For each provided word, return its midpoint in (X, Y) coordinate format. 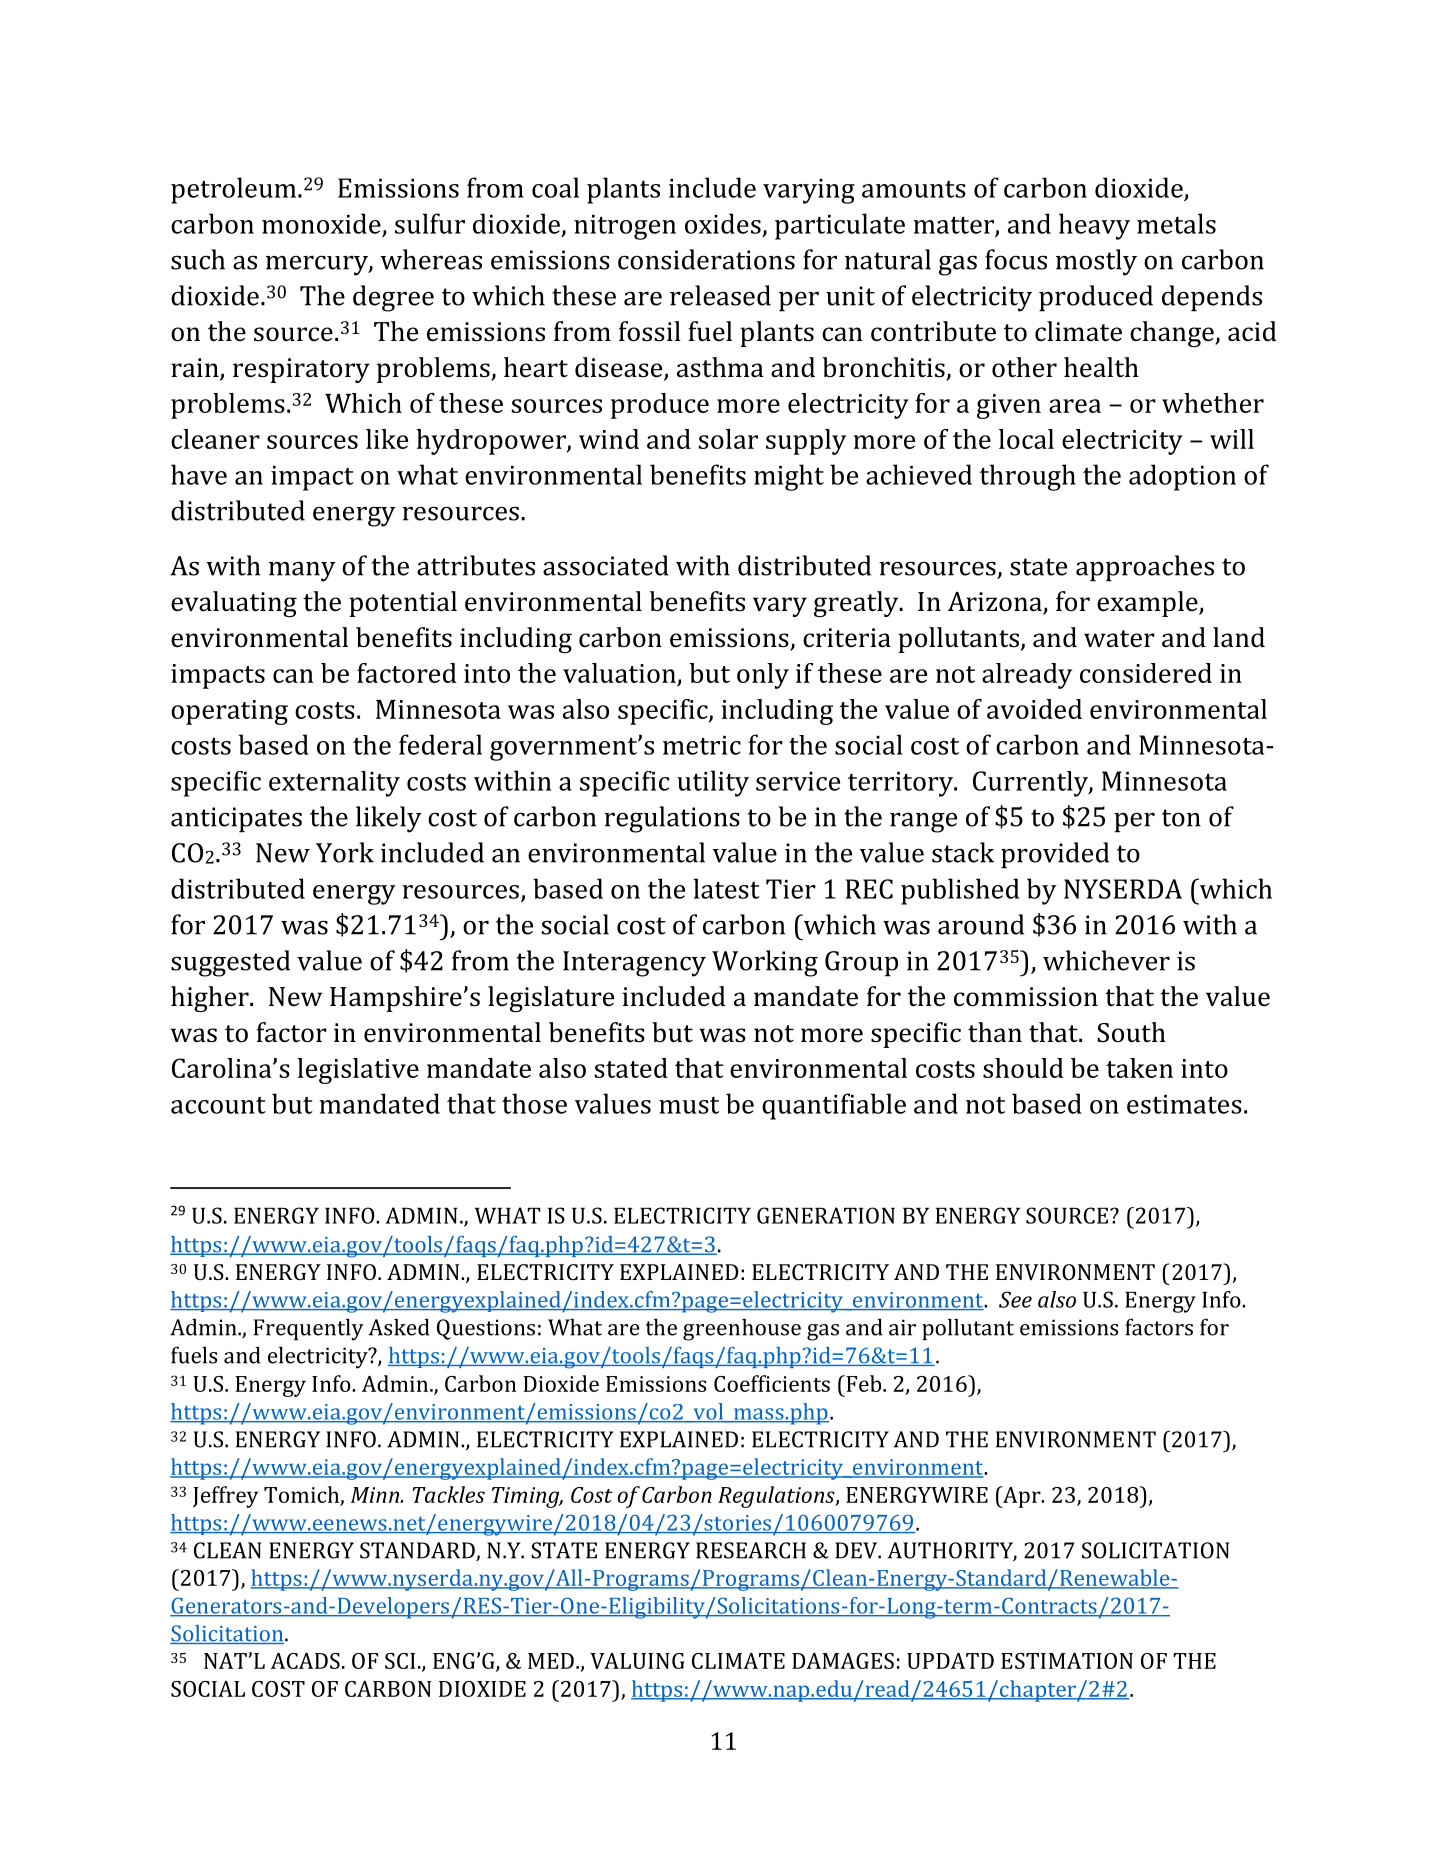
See (1015, 1299)
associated (606, 565)
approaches (1145, 568)
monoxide (321, 223)
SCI (400, 1661)
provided (1055, 855)
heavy (1094, 226)
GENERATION (826, 1215)
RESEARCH (751, 1550)
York (345, 852)
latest (726, 888)
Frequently (309, 1329)
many (302, 572)
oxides (723, 223)
